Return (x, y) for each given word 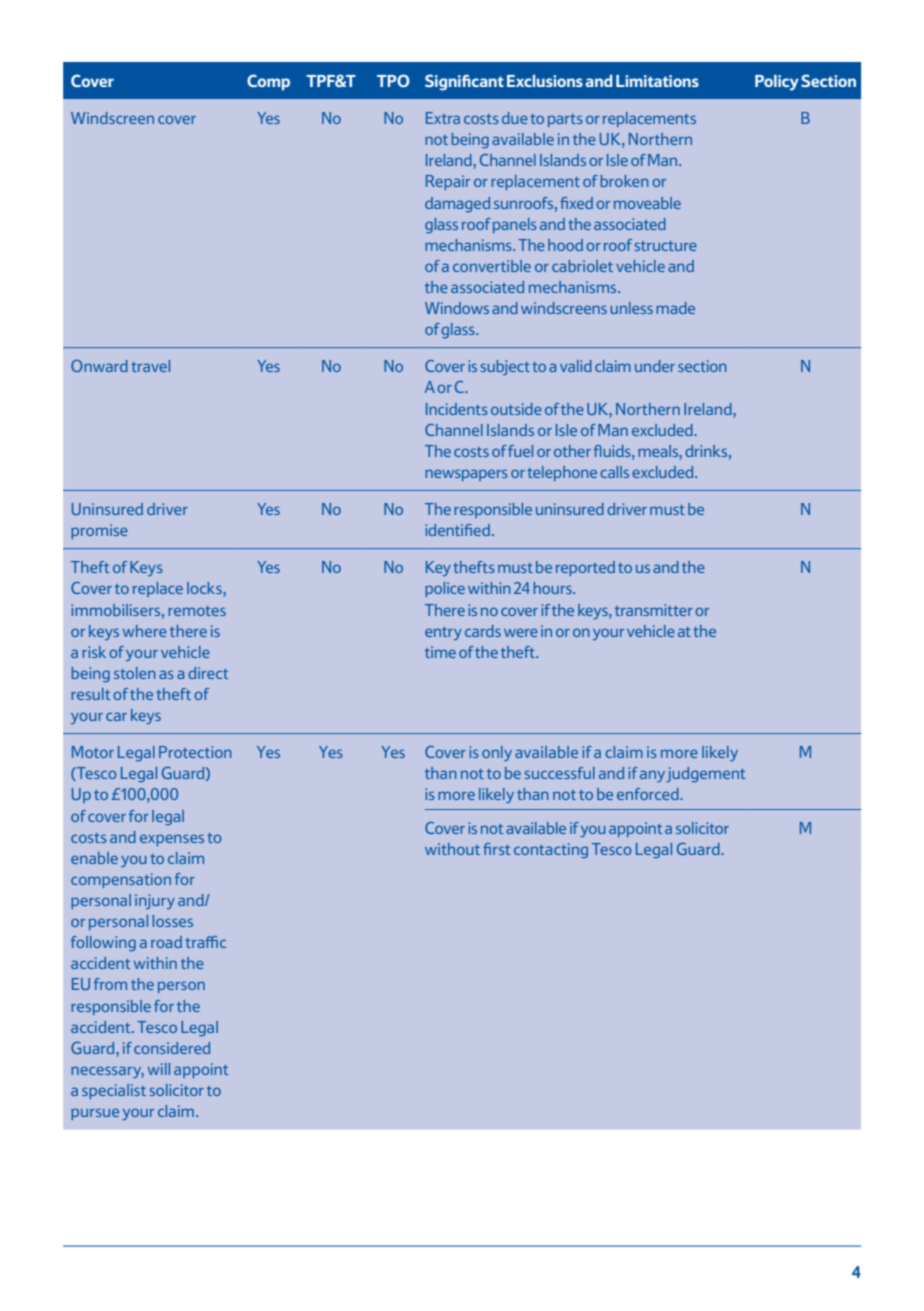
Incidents (457, 409)
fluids (613, 451)
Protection (195, 752)
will (159, 1069)
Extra (443, 118)
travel (150, 366)
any (652, 776)
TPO (393, 80)
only (497, 753)
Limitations (657, 81)
